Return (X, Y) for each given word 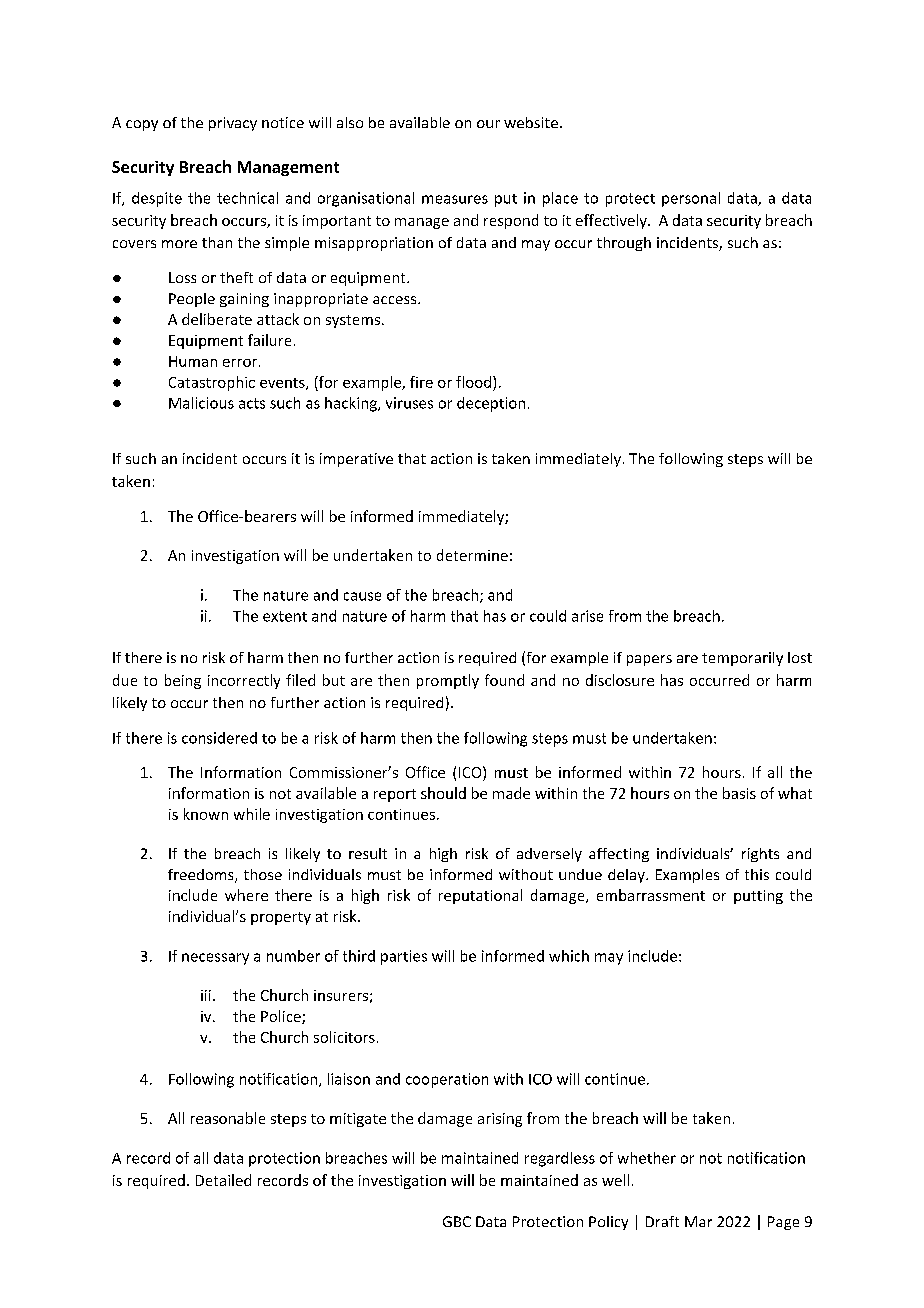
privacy (233, 124)
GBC (457, 1221)
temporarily (742, 659)
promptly (448, 681)
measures (455, 199)
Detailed (223, 1180)
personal (691, 199)
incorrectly (244, 681)
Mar (698, 1221)
